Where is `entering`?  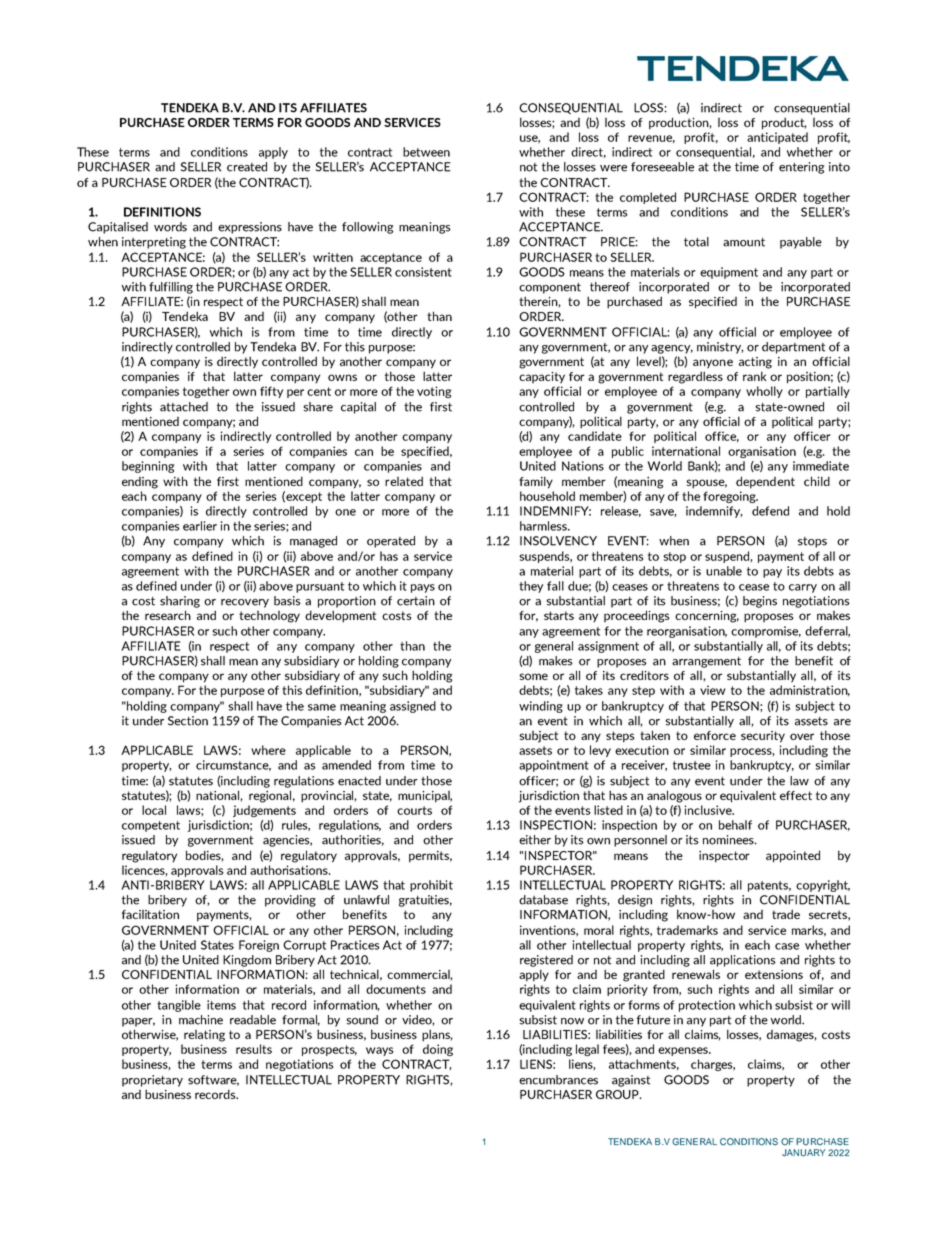
entering is located at coordinates (801, 168).
